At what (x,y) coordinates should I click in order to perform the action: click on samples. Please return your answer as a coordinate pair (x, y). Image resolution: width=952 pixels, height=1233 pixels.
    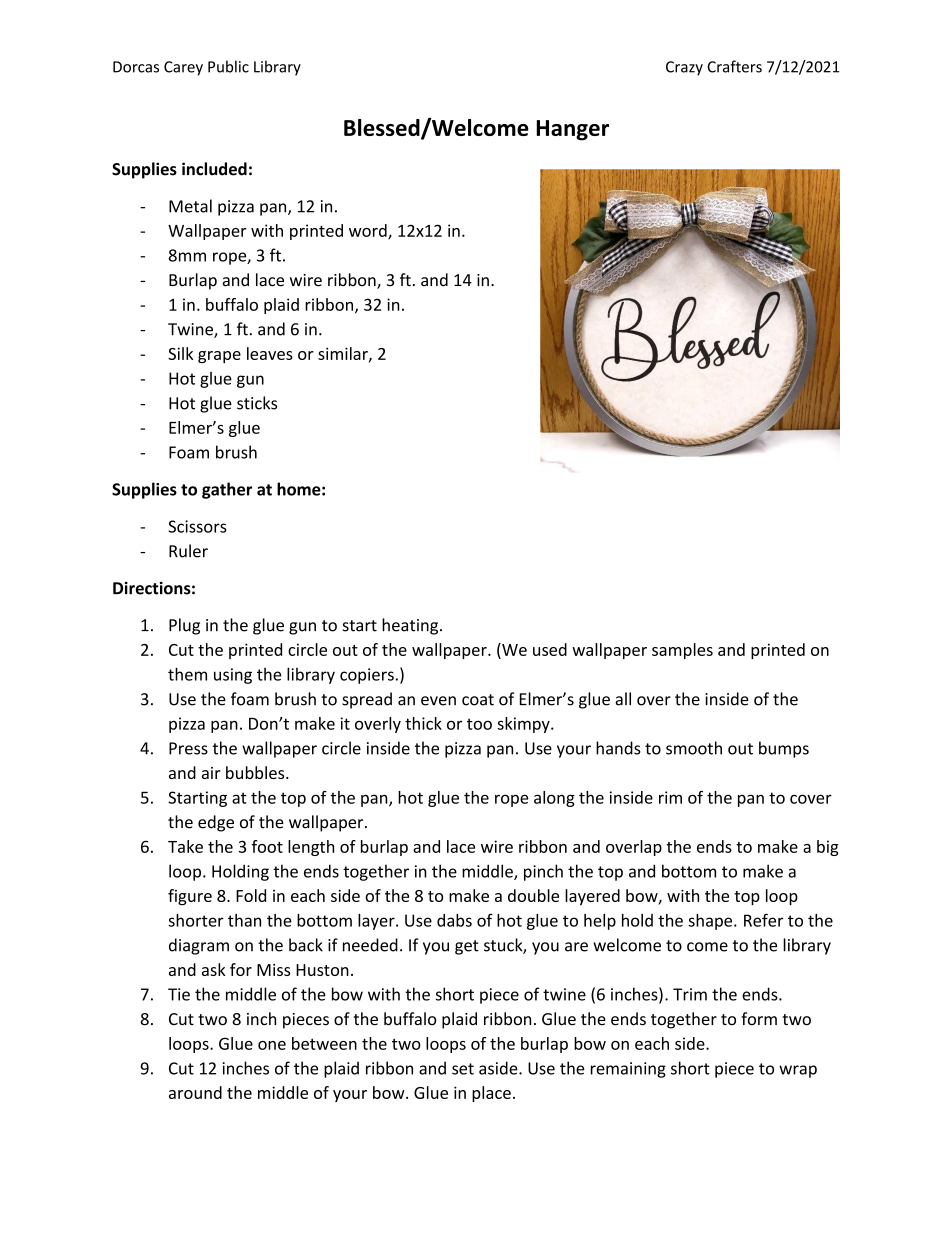
    Looking at the image, I should click on (682, 651).
